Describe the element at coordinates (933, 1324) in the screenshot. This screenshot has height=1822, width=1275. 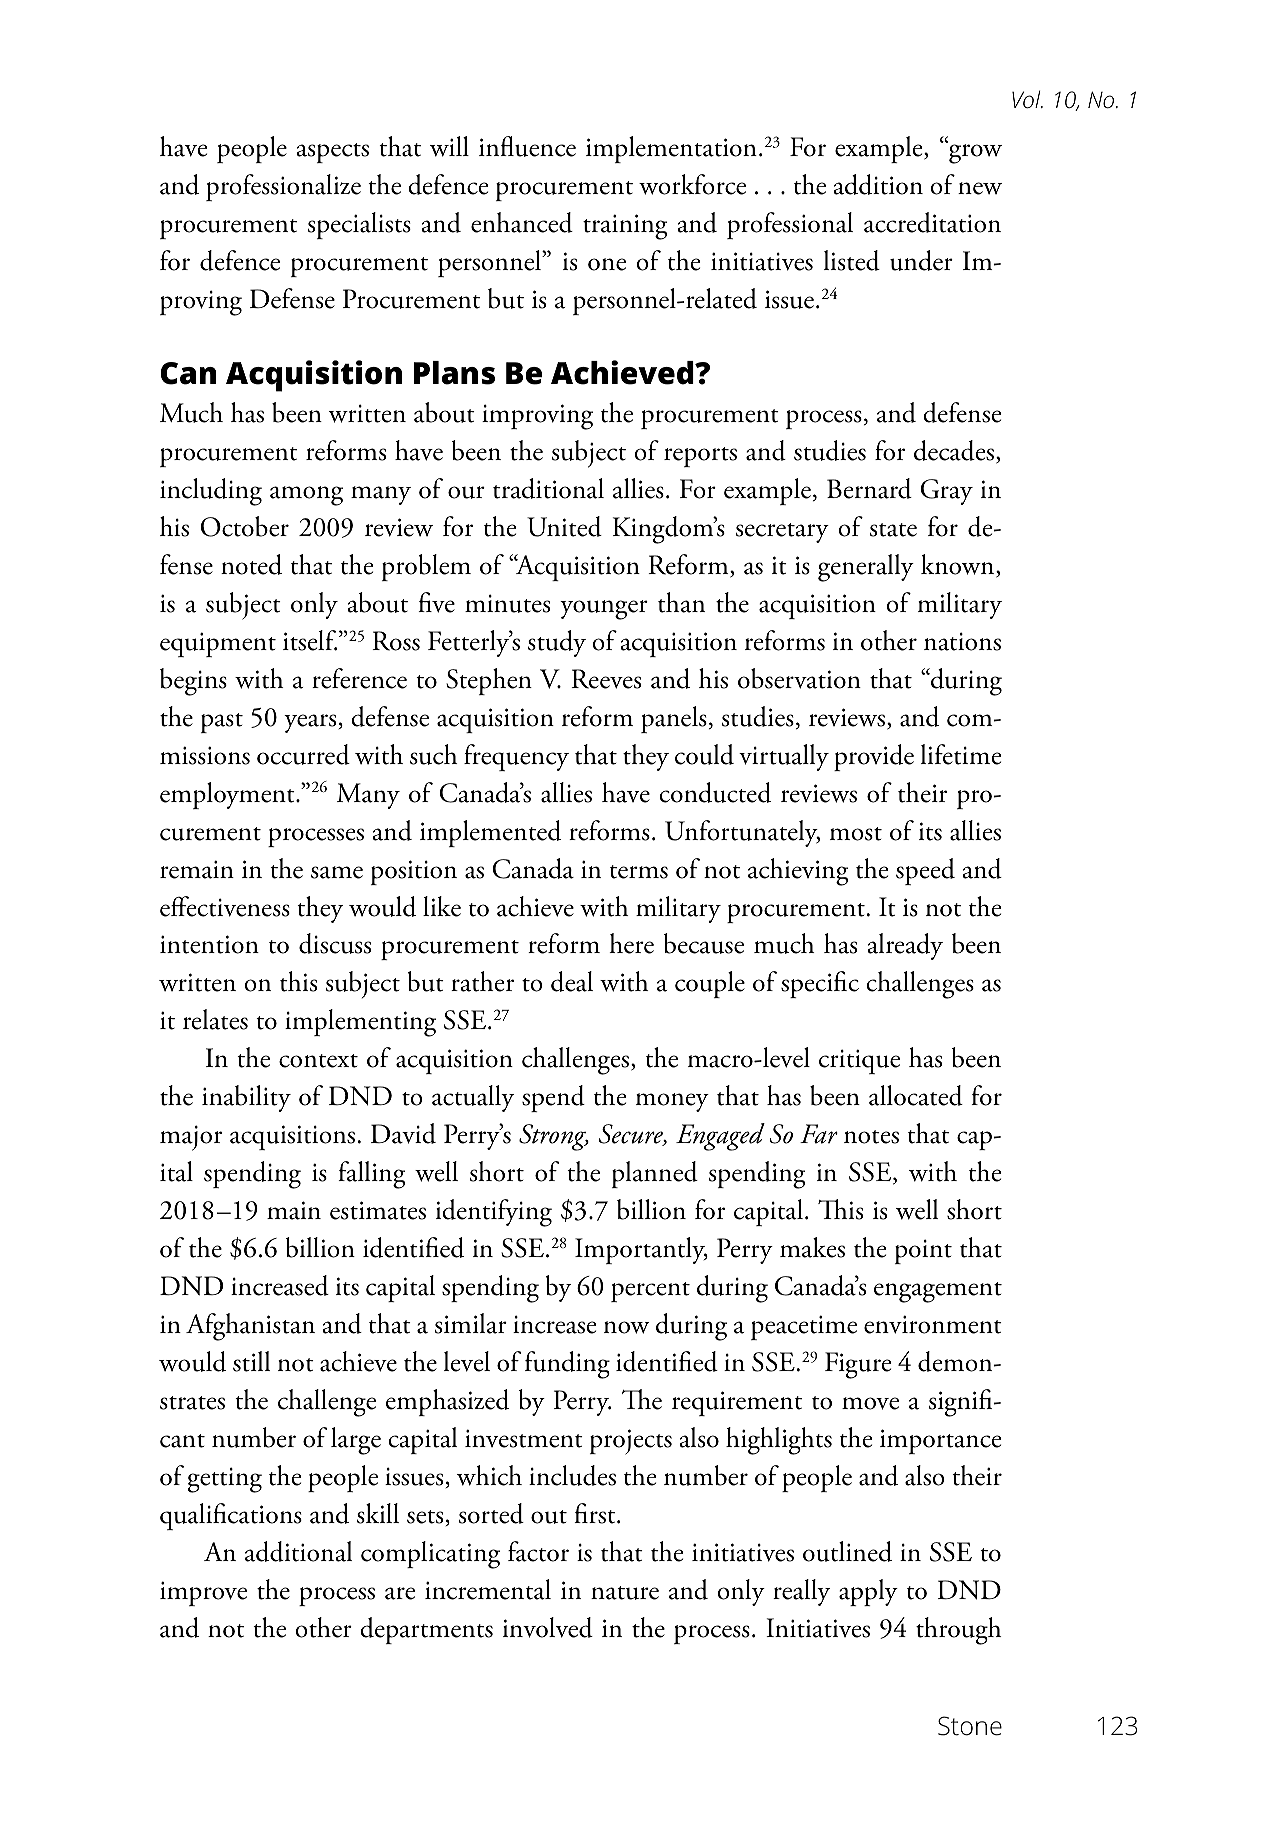
I see `environment` at that location.
